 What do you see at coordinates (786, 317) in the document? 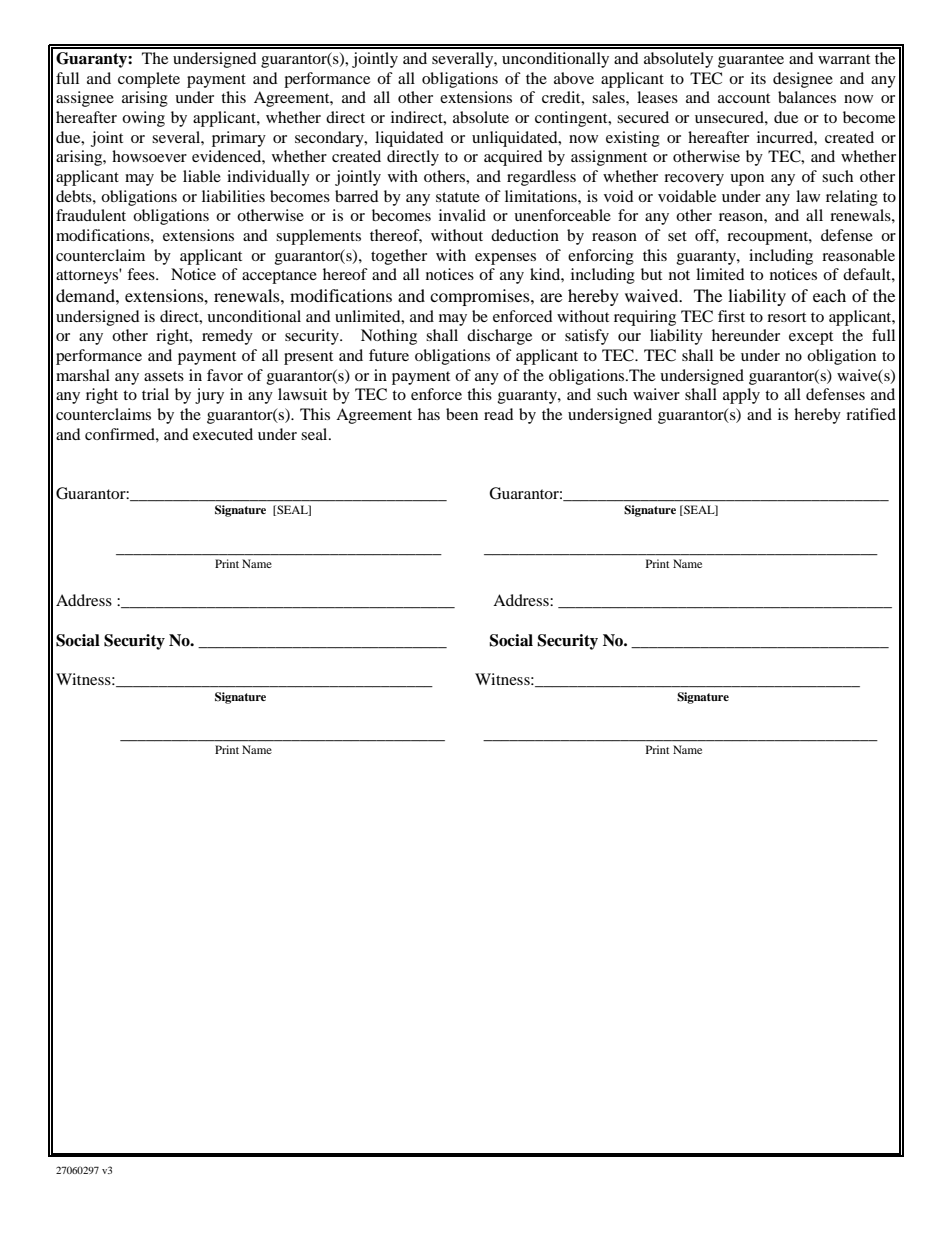
I see `resort` at bounding box center [786, 317].
